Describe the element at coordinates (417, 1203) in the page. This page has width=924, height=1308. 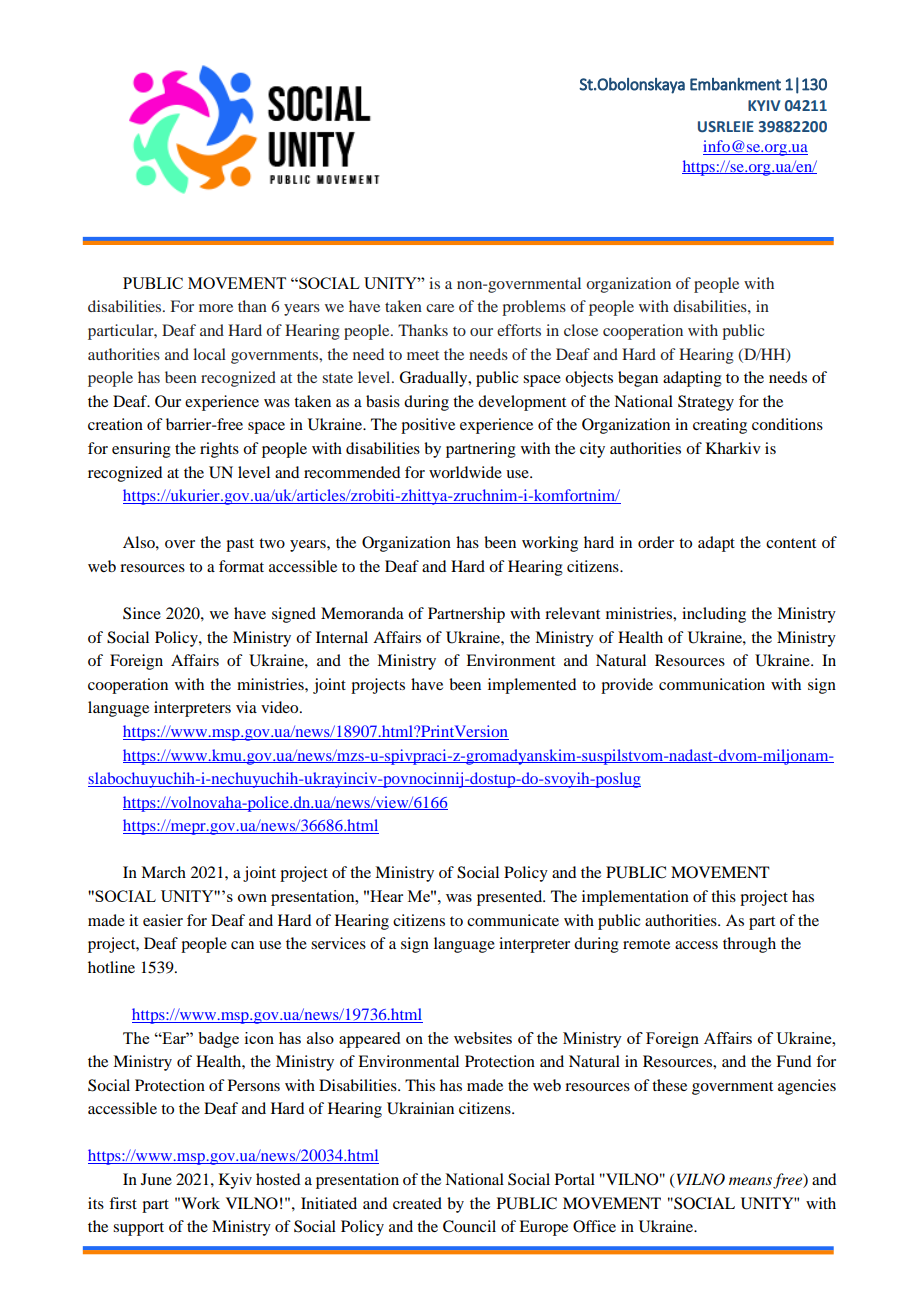
I see `created` at that location.
